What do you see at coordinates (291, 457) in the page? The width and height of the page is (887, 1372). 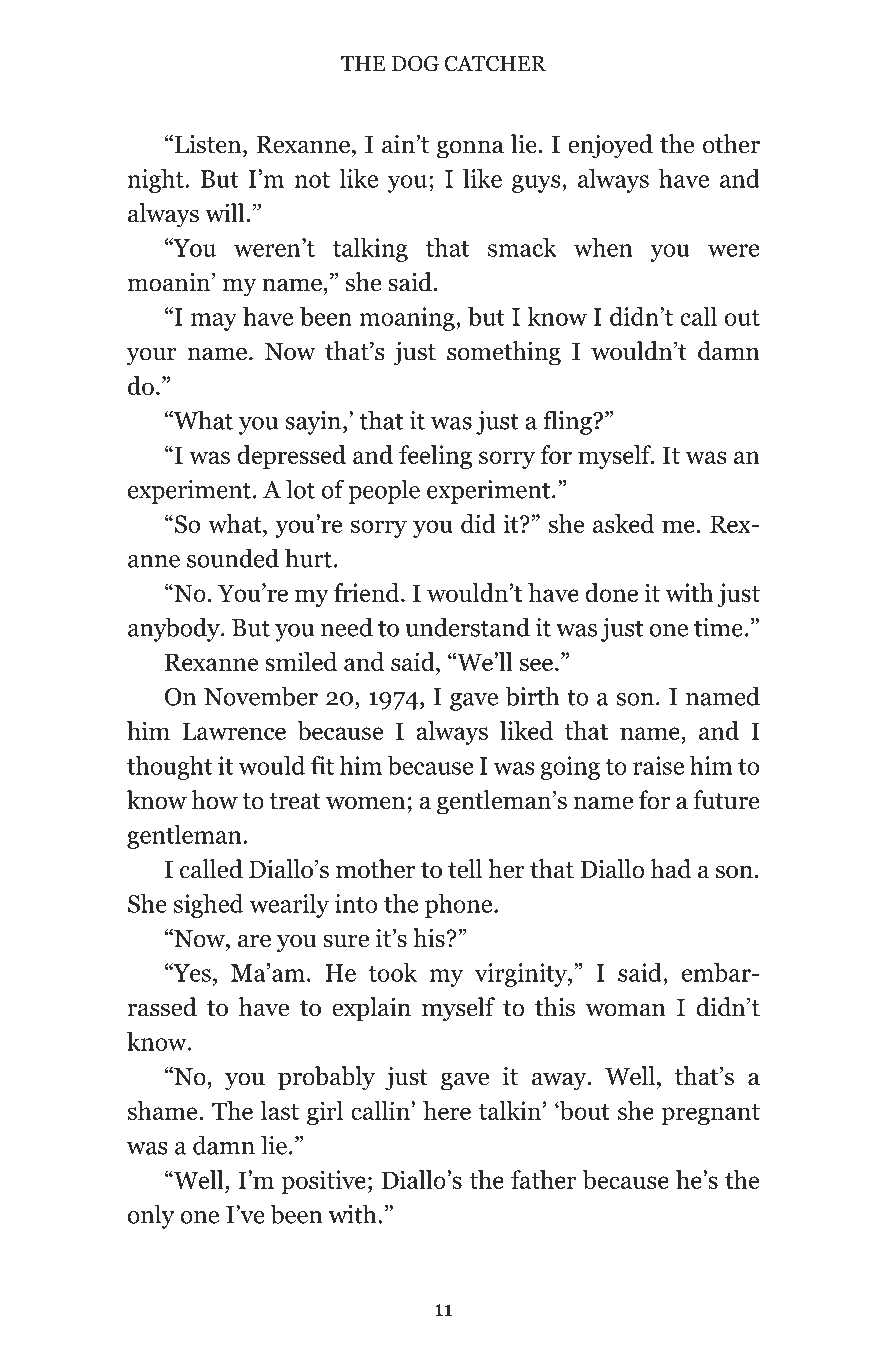 I see `depressed` at bounding box center [291, 457].
